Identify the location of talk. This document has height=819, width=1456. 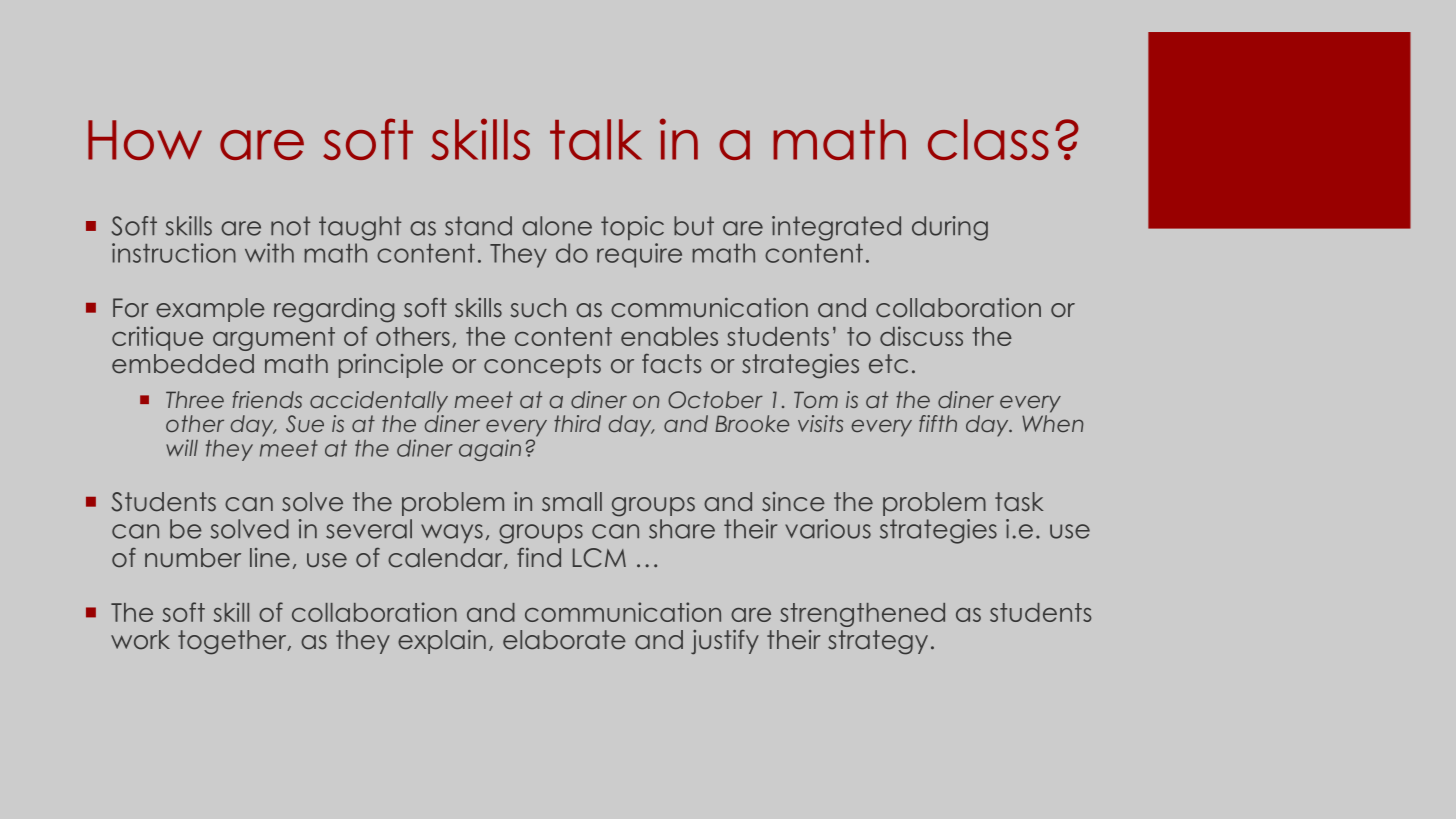
(596, 139).
